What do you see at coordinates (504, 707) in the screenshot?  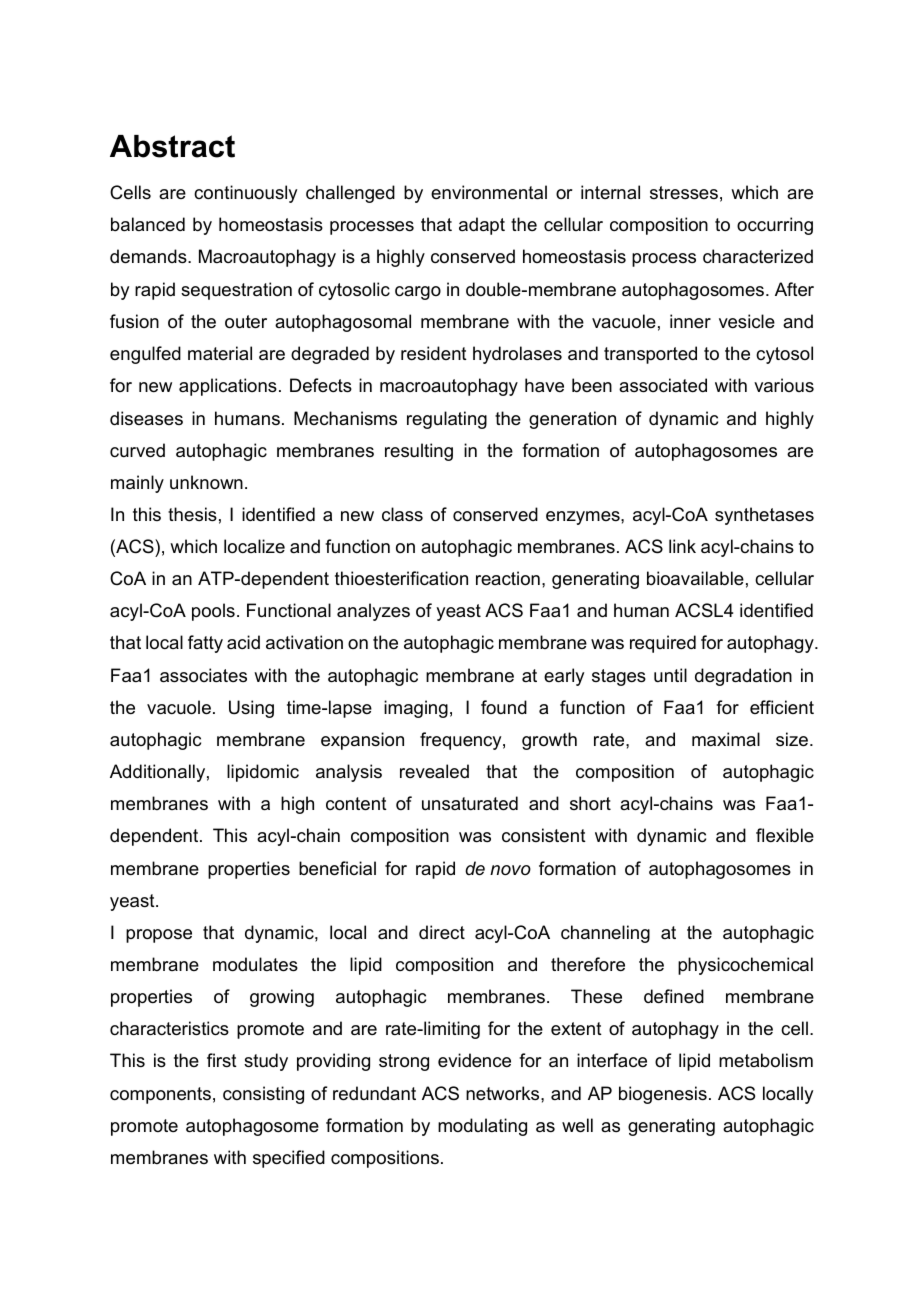 I see `found` at bounding box center [504, 707].
